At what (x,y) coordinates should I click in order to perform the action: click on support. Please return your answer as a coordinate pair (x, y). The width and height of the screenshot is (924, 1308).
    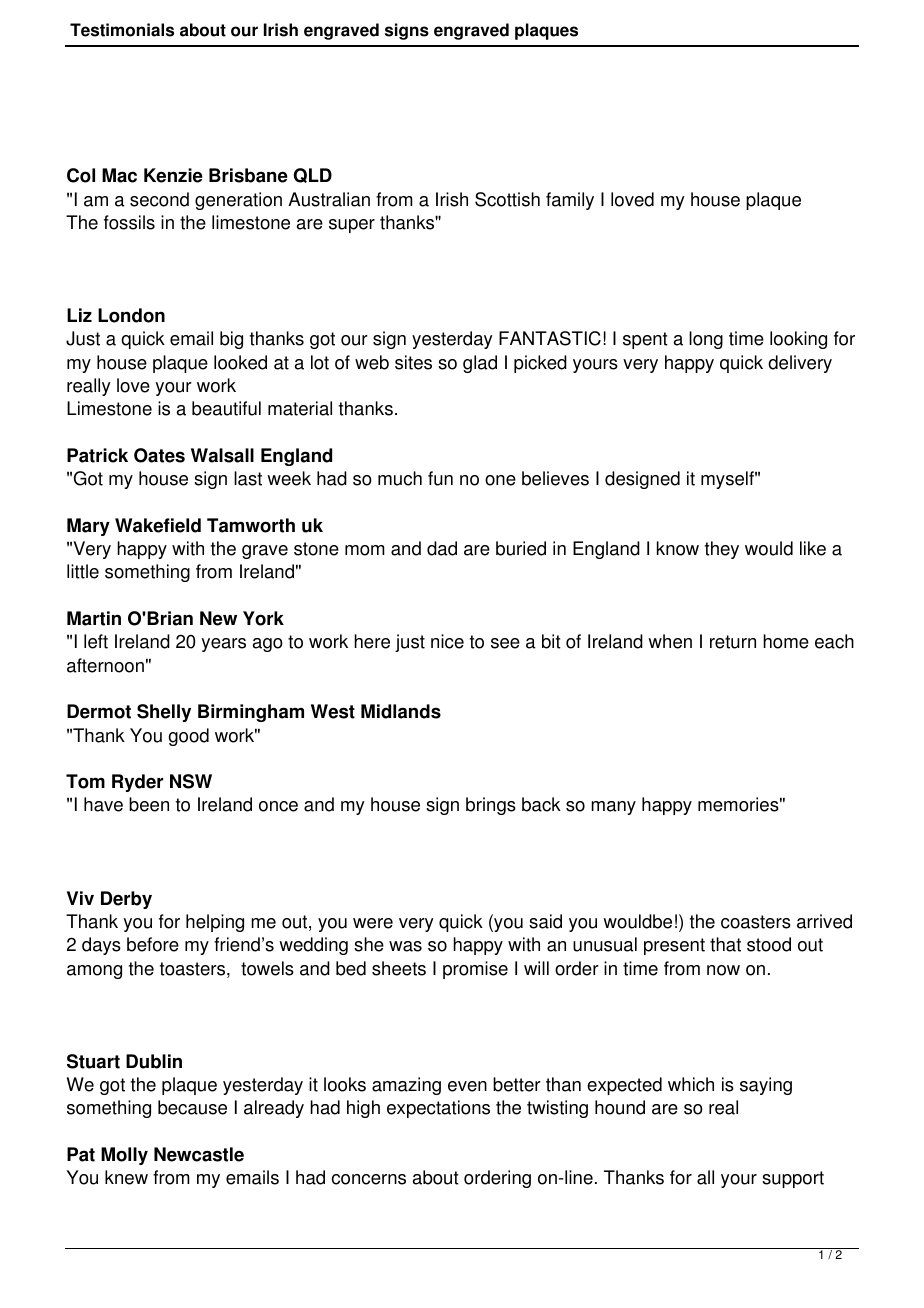
    Looking at the image, I should click on (793, 1179).
